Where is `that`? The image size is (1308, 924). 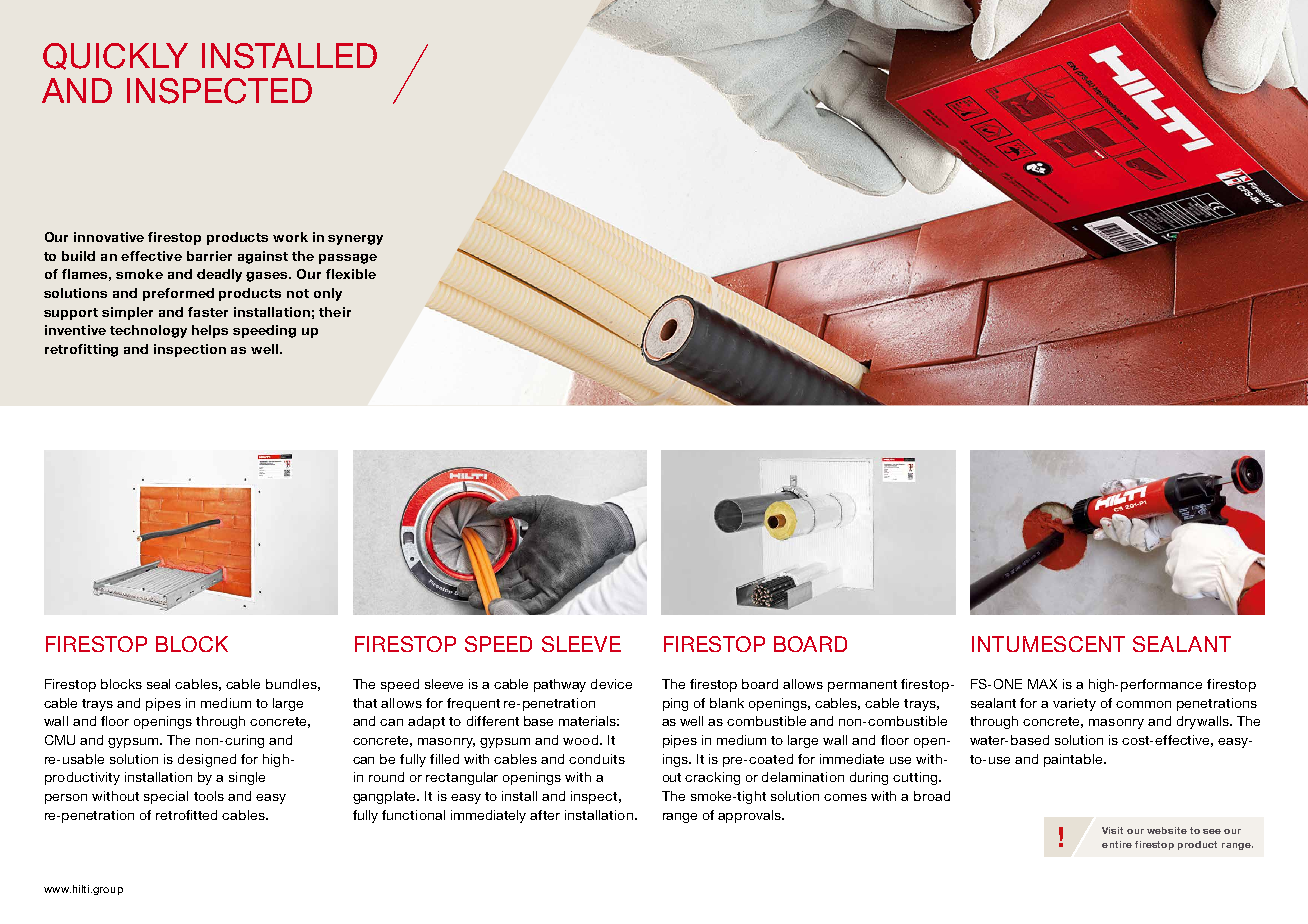
that is located at coordinates (365, 703).
